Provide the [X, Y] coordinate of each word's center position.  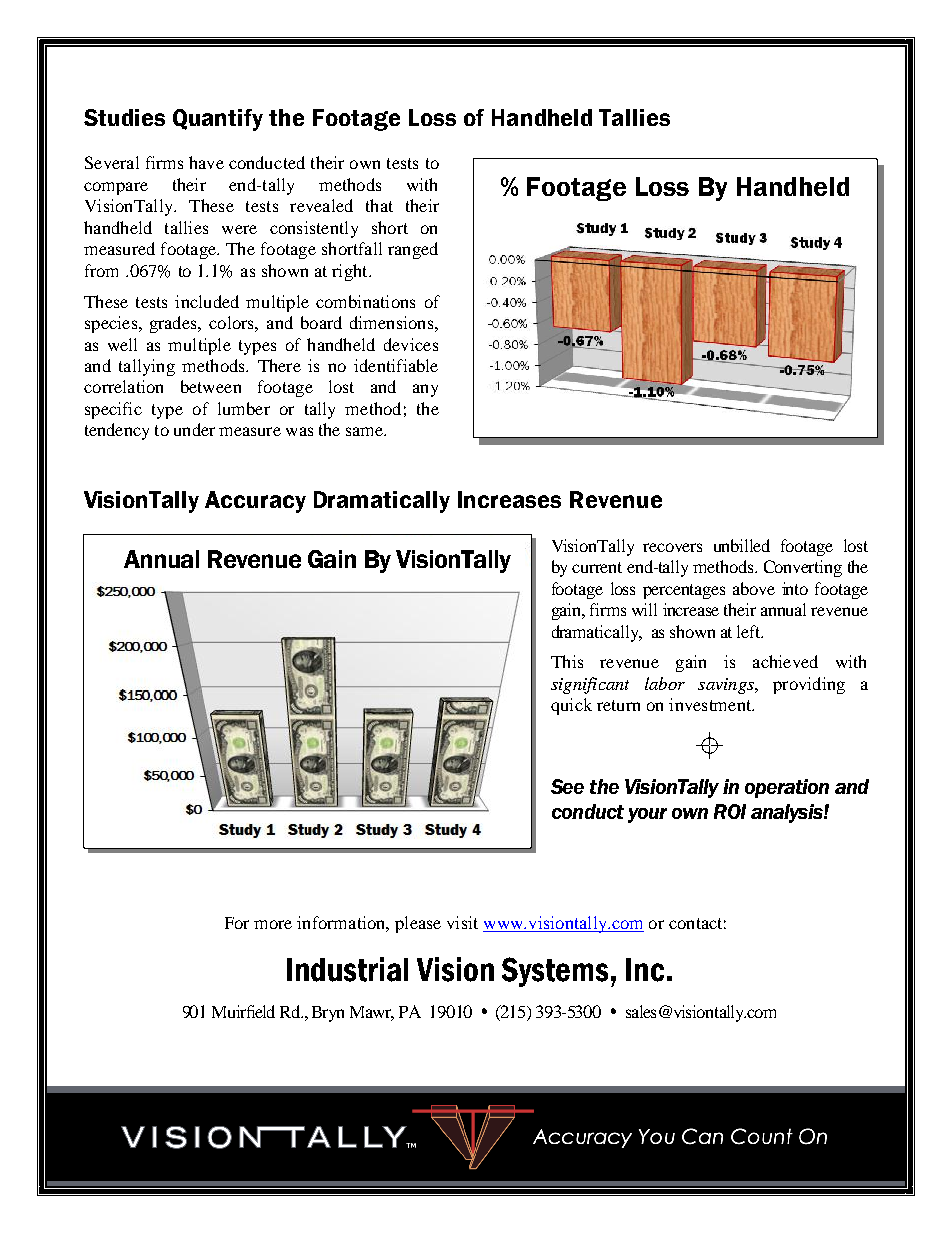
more [273, 924]
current [597, 567]
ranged [413, 250]
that [379, 205]
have [206, 162]
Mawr [372, 1013]
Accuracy [255, 502]
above [754, 588]
